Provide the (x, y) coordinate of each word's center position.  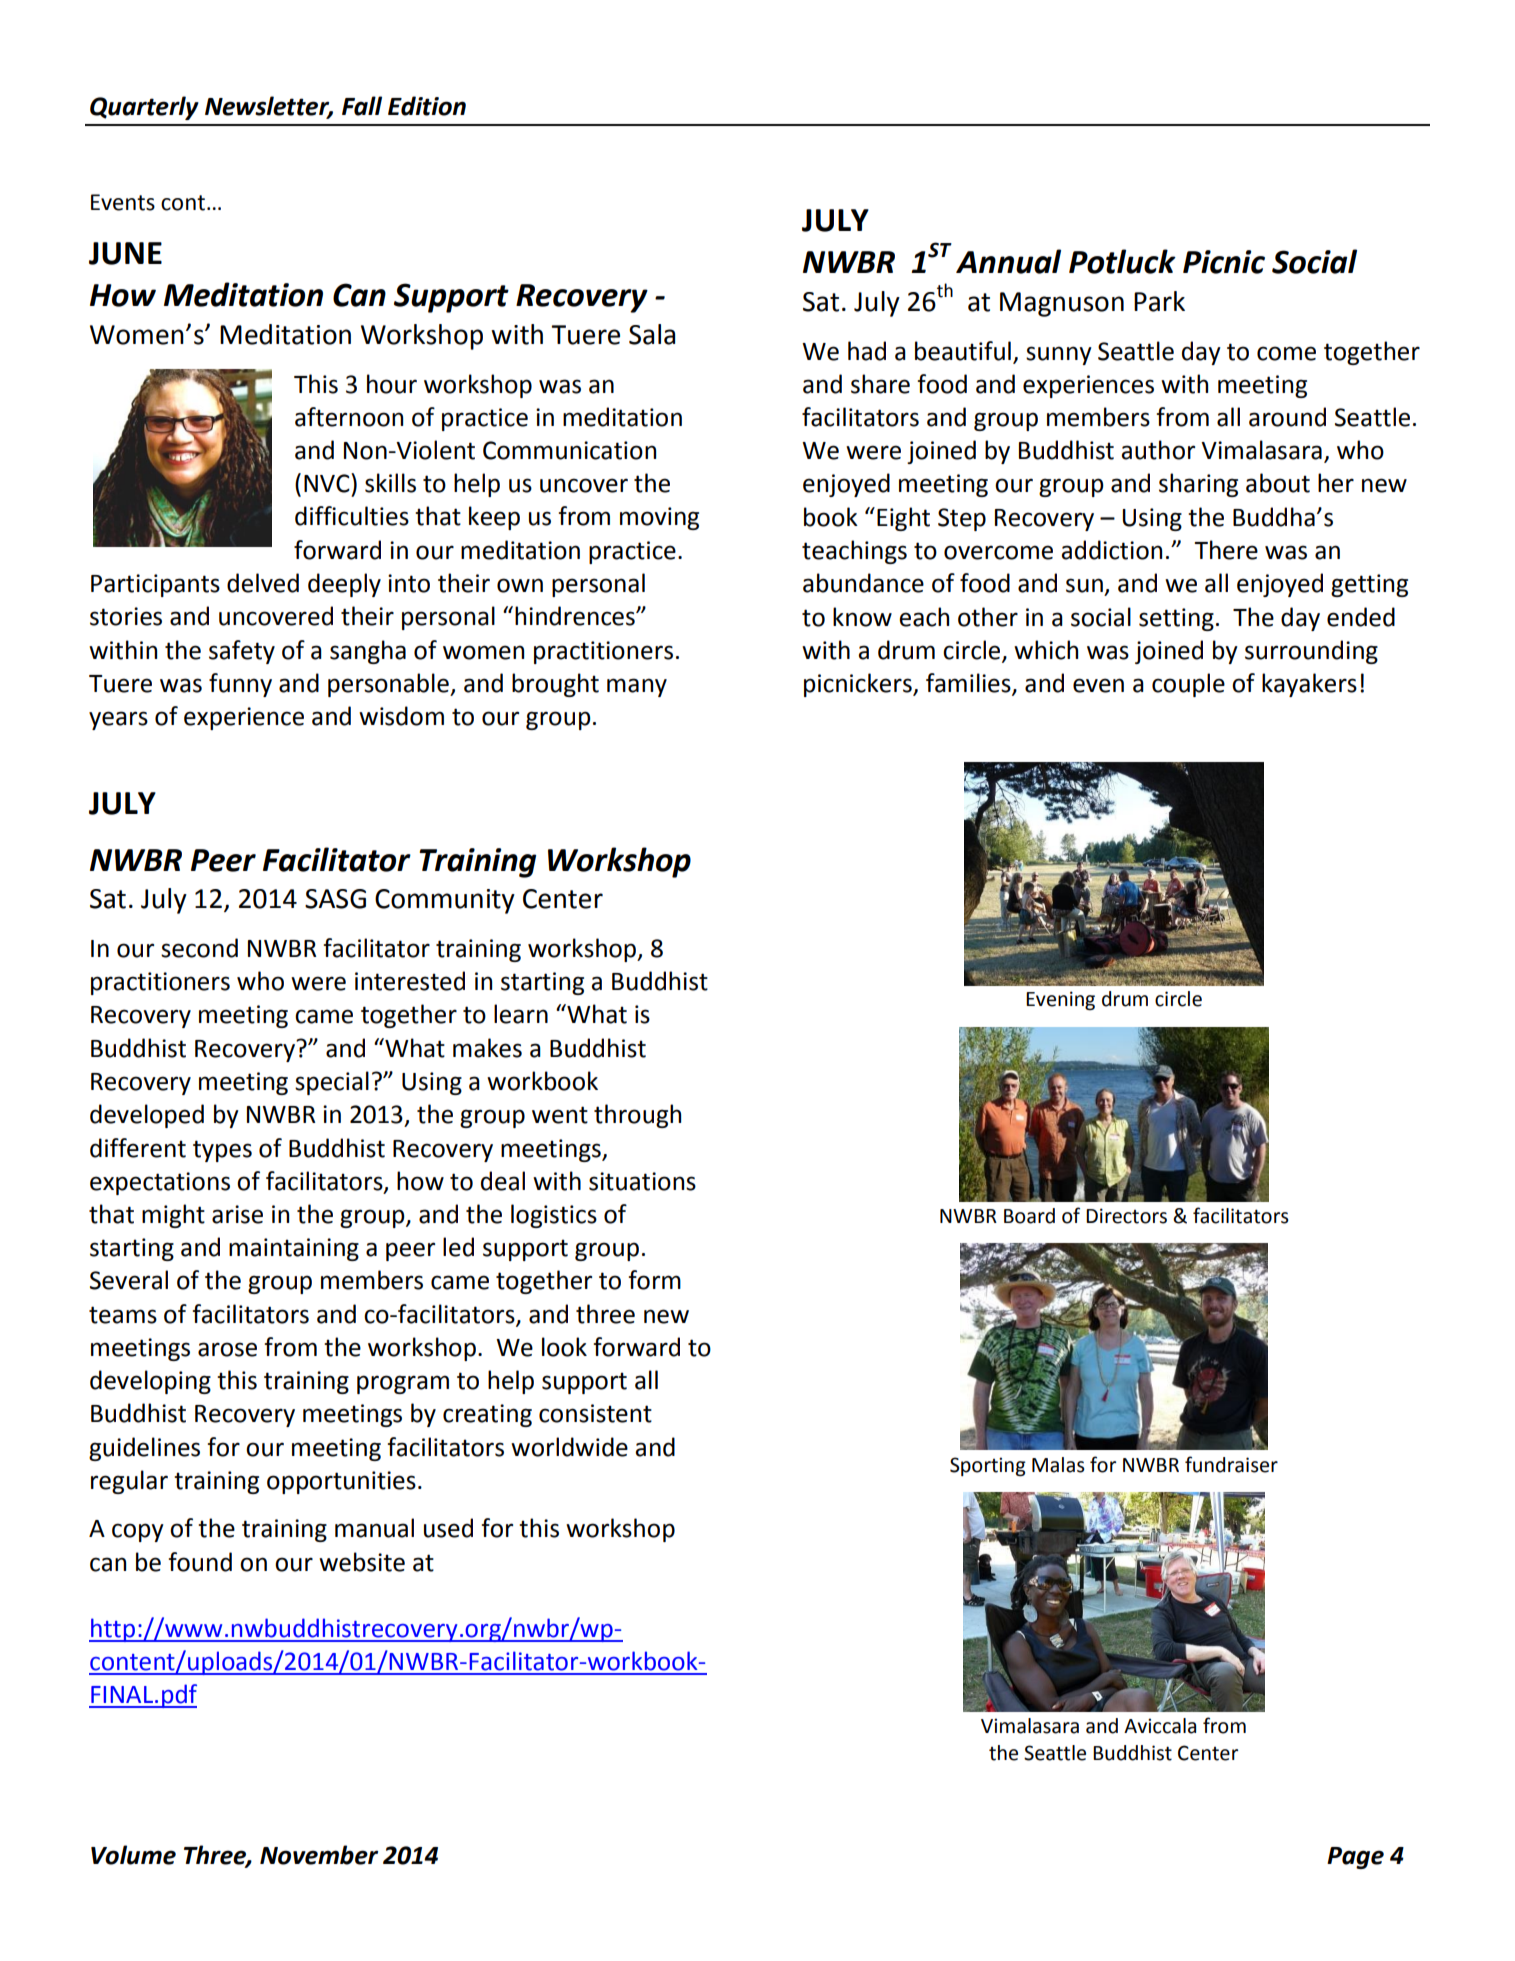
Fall (362, 106)
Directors (1126, 1216)
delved (263, 583)
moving (659, 518)
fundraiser (1231, 1464)
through (637, 1116)
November (319, 1855)
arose (227, 1349)
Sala (652, 334)
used (448, 1528)
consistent (595, 1413)
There (1226, 550)
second (199, 948)
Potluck (1122, 261)
